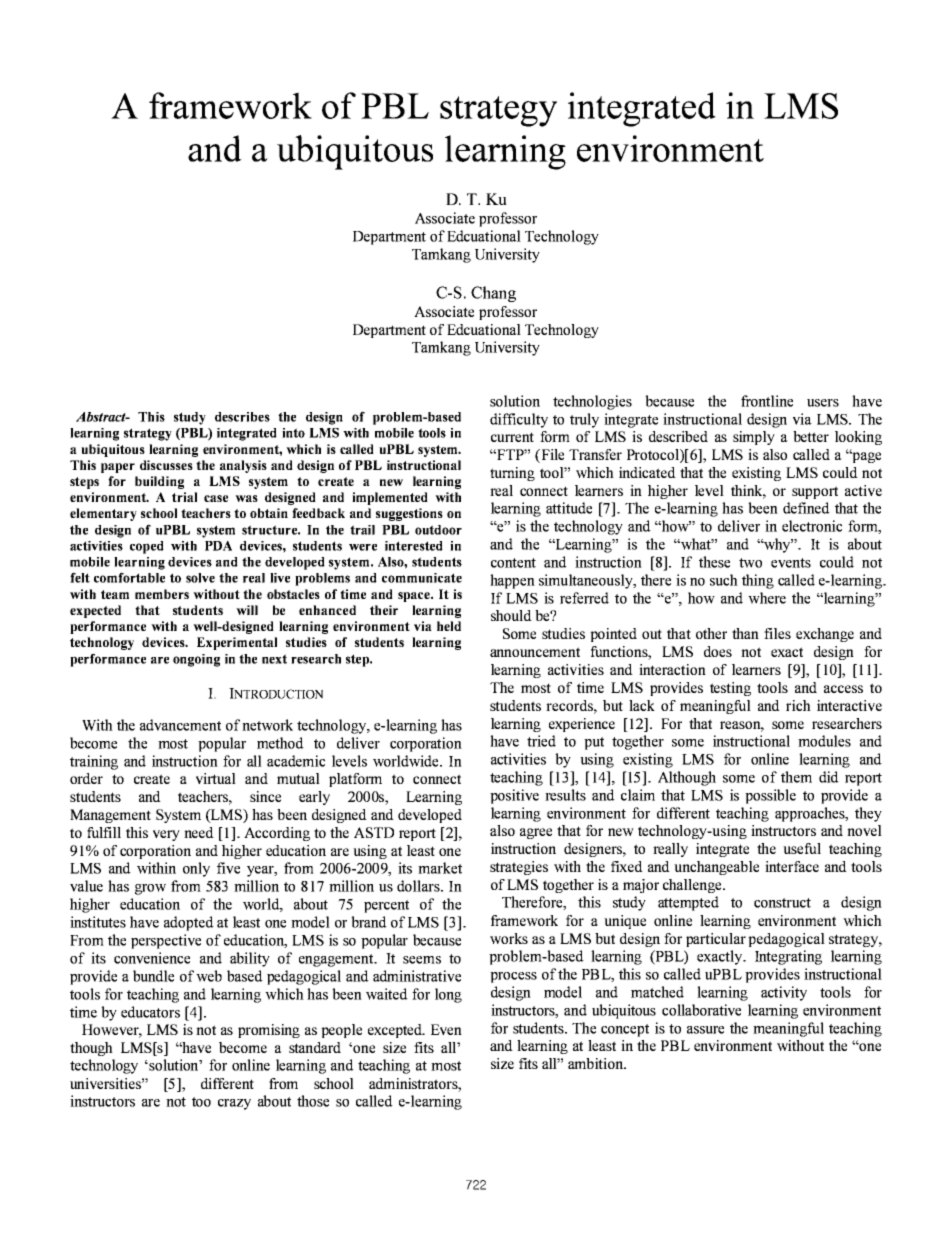  I want to click on happen, so click(512, 581).
